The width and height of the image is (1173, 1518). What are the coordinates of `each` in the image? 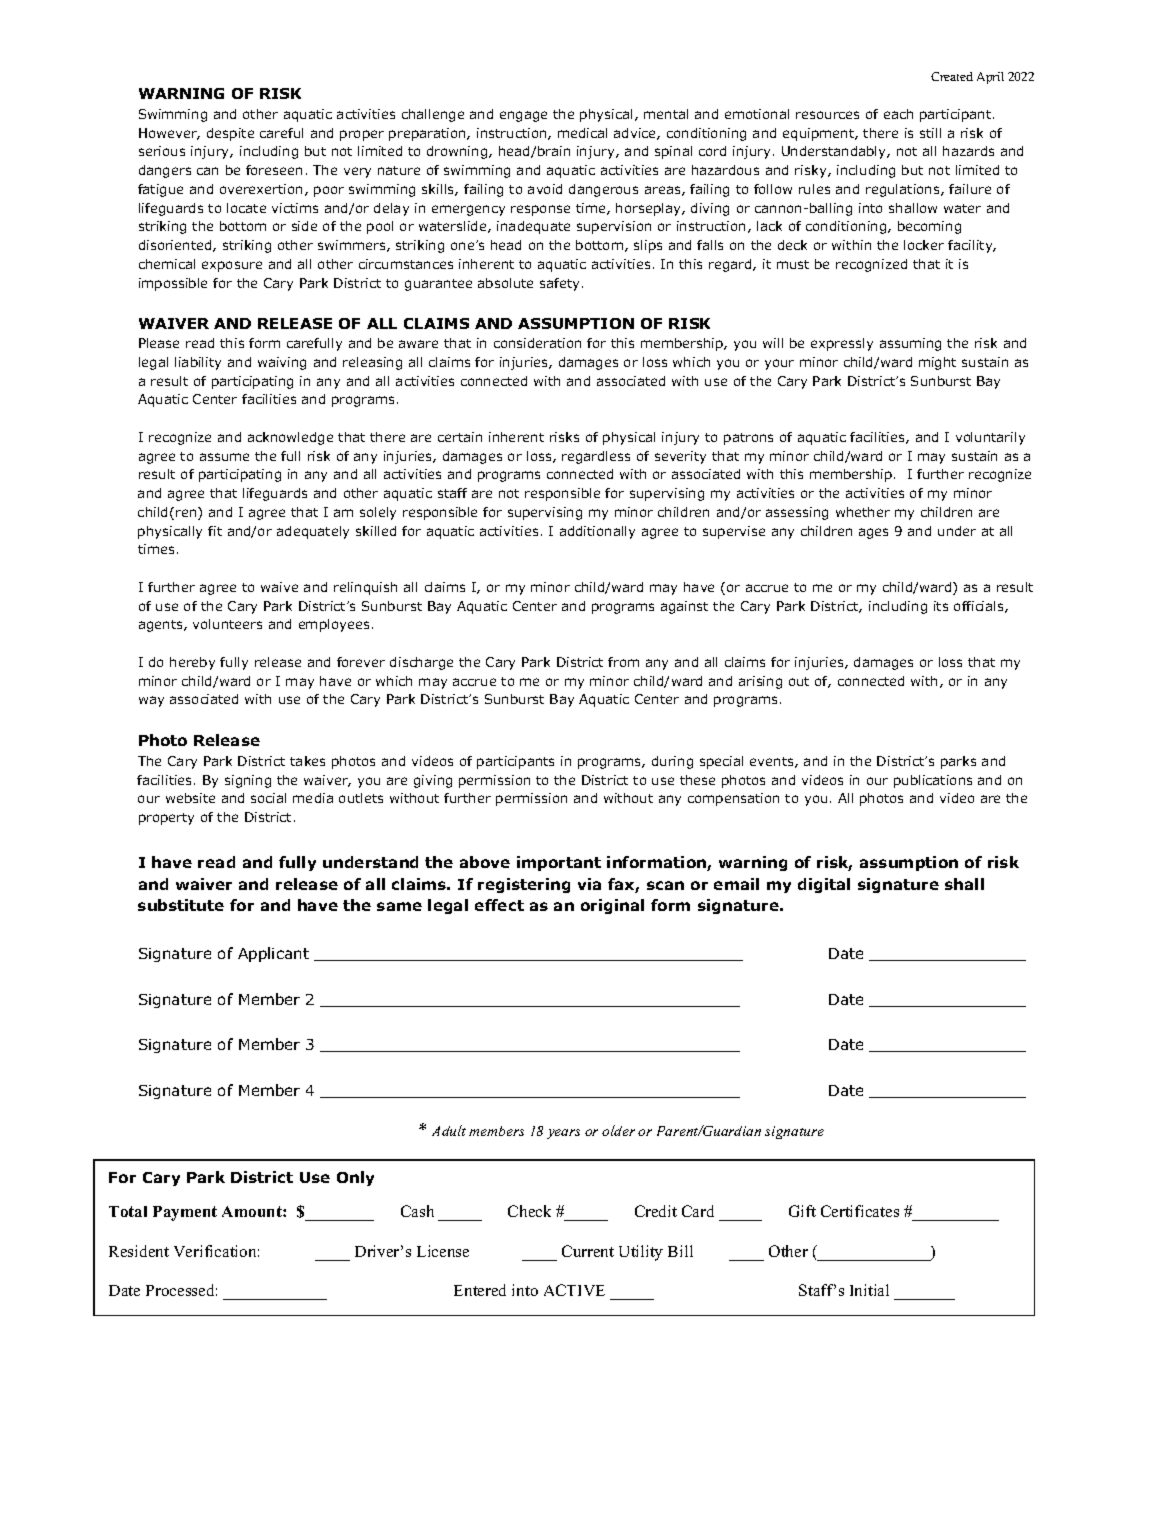 It's located at (898, 114).
